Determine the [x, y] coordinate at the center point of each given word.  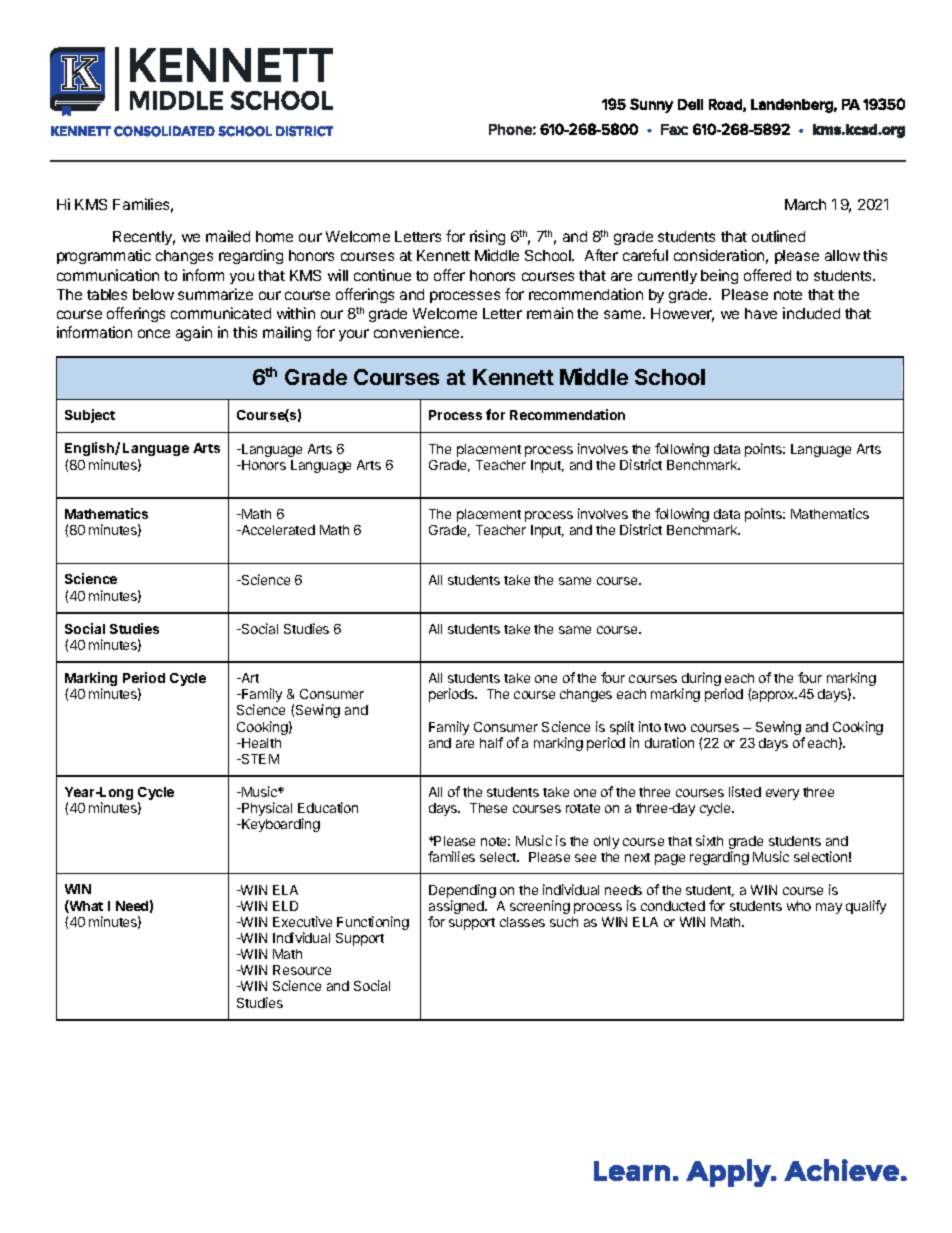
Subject [90, 416]
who [799, 906]
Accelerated [277, 530]
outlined [778, 236]
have [761, 313]
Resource [302, 970]
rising [487, 237]
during [701, 680]
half [491, 742]
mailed [228, 236]
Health [260, 743]
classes [522, 922]
